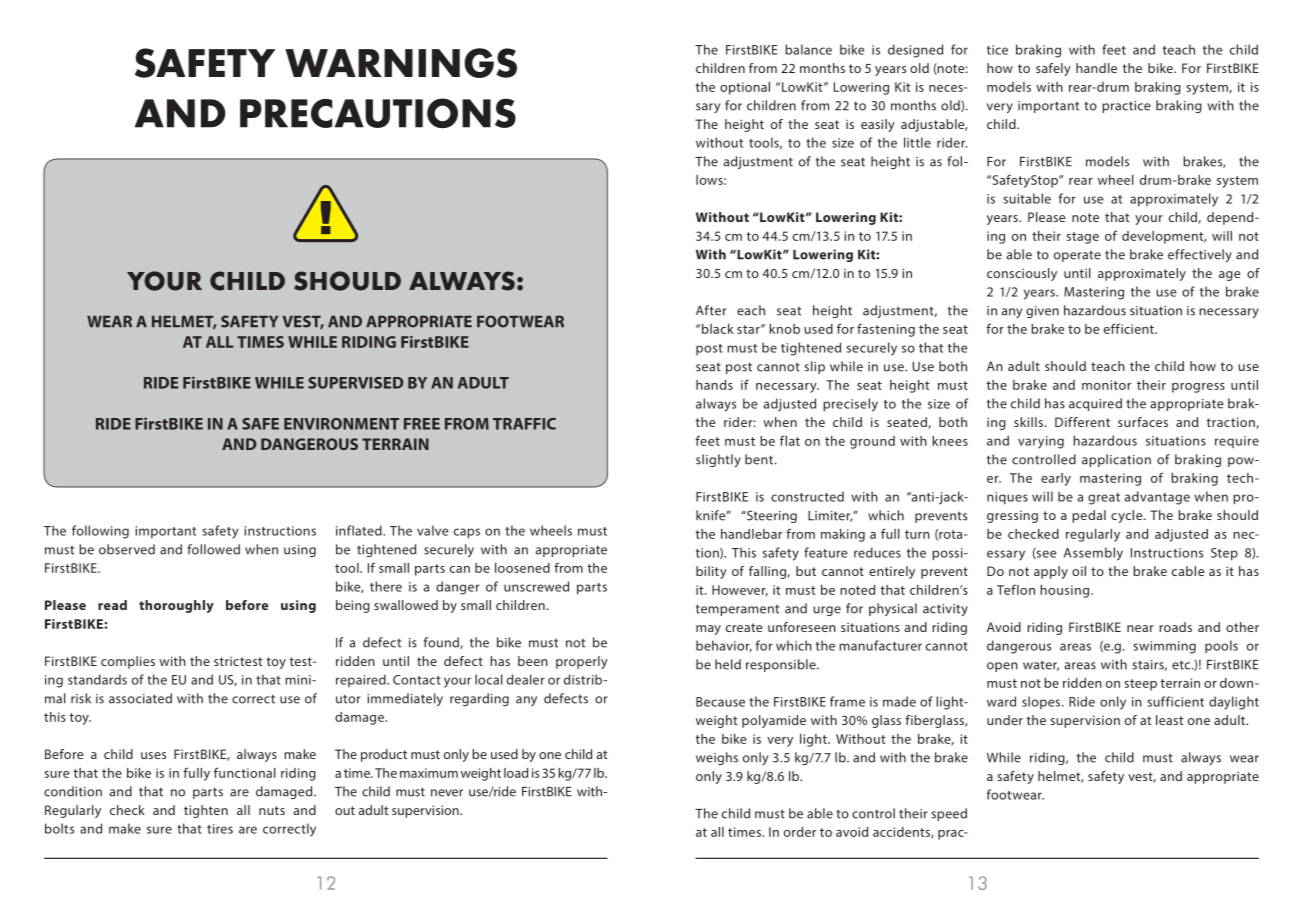 Image resolution: width=1303 pixels, height=924 pixels. I want to click on tires, so click(220, 829).
